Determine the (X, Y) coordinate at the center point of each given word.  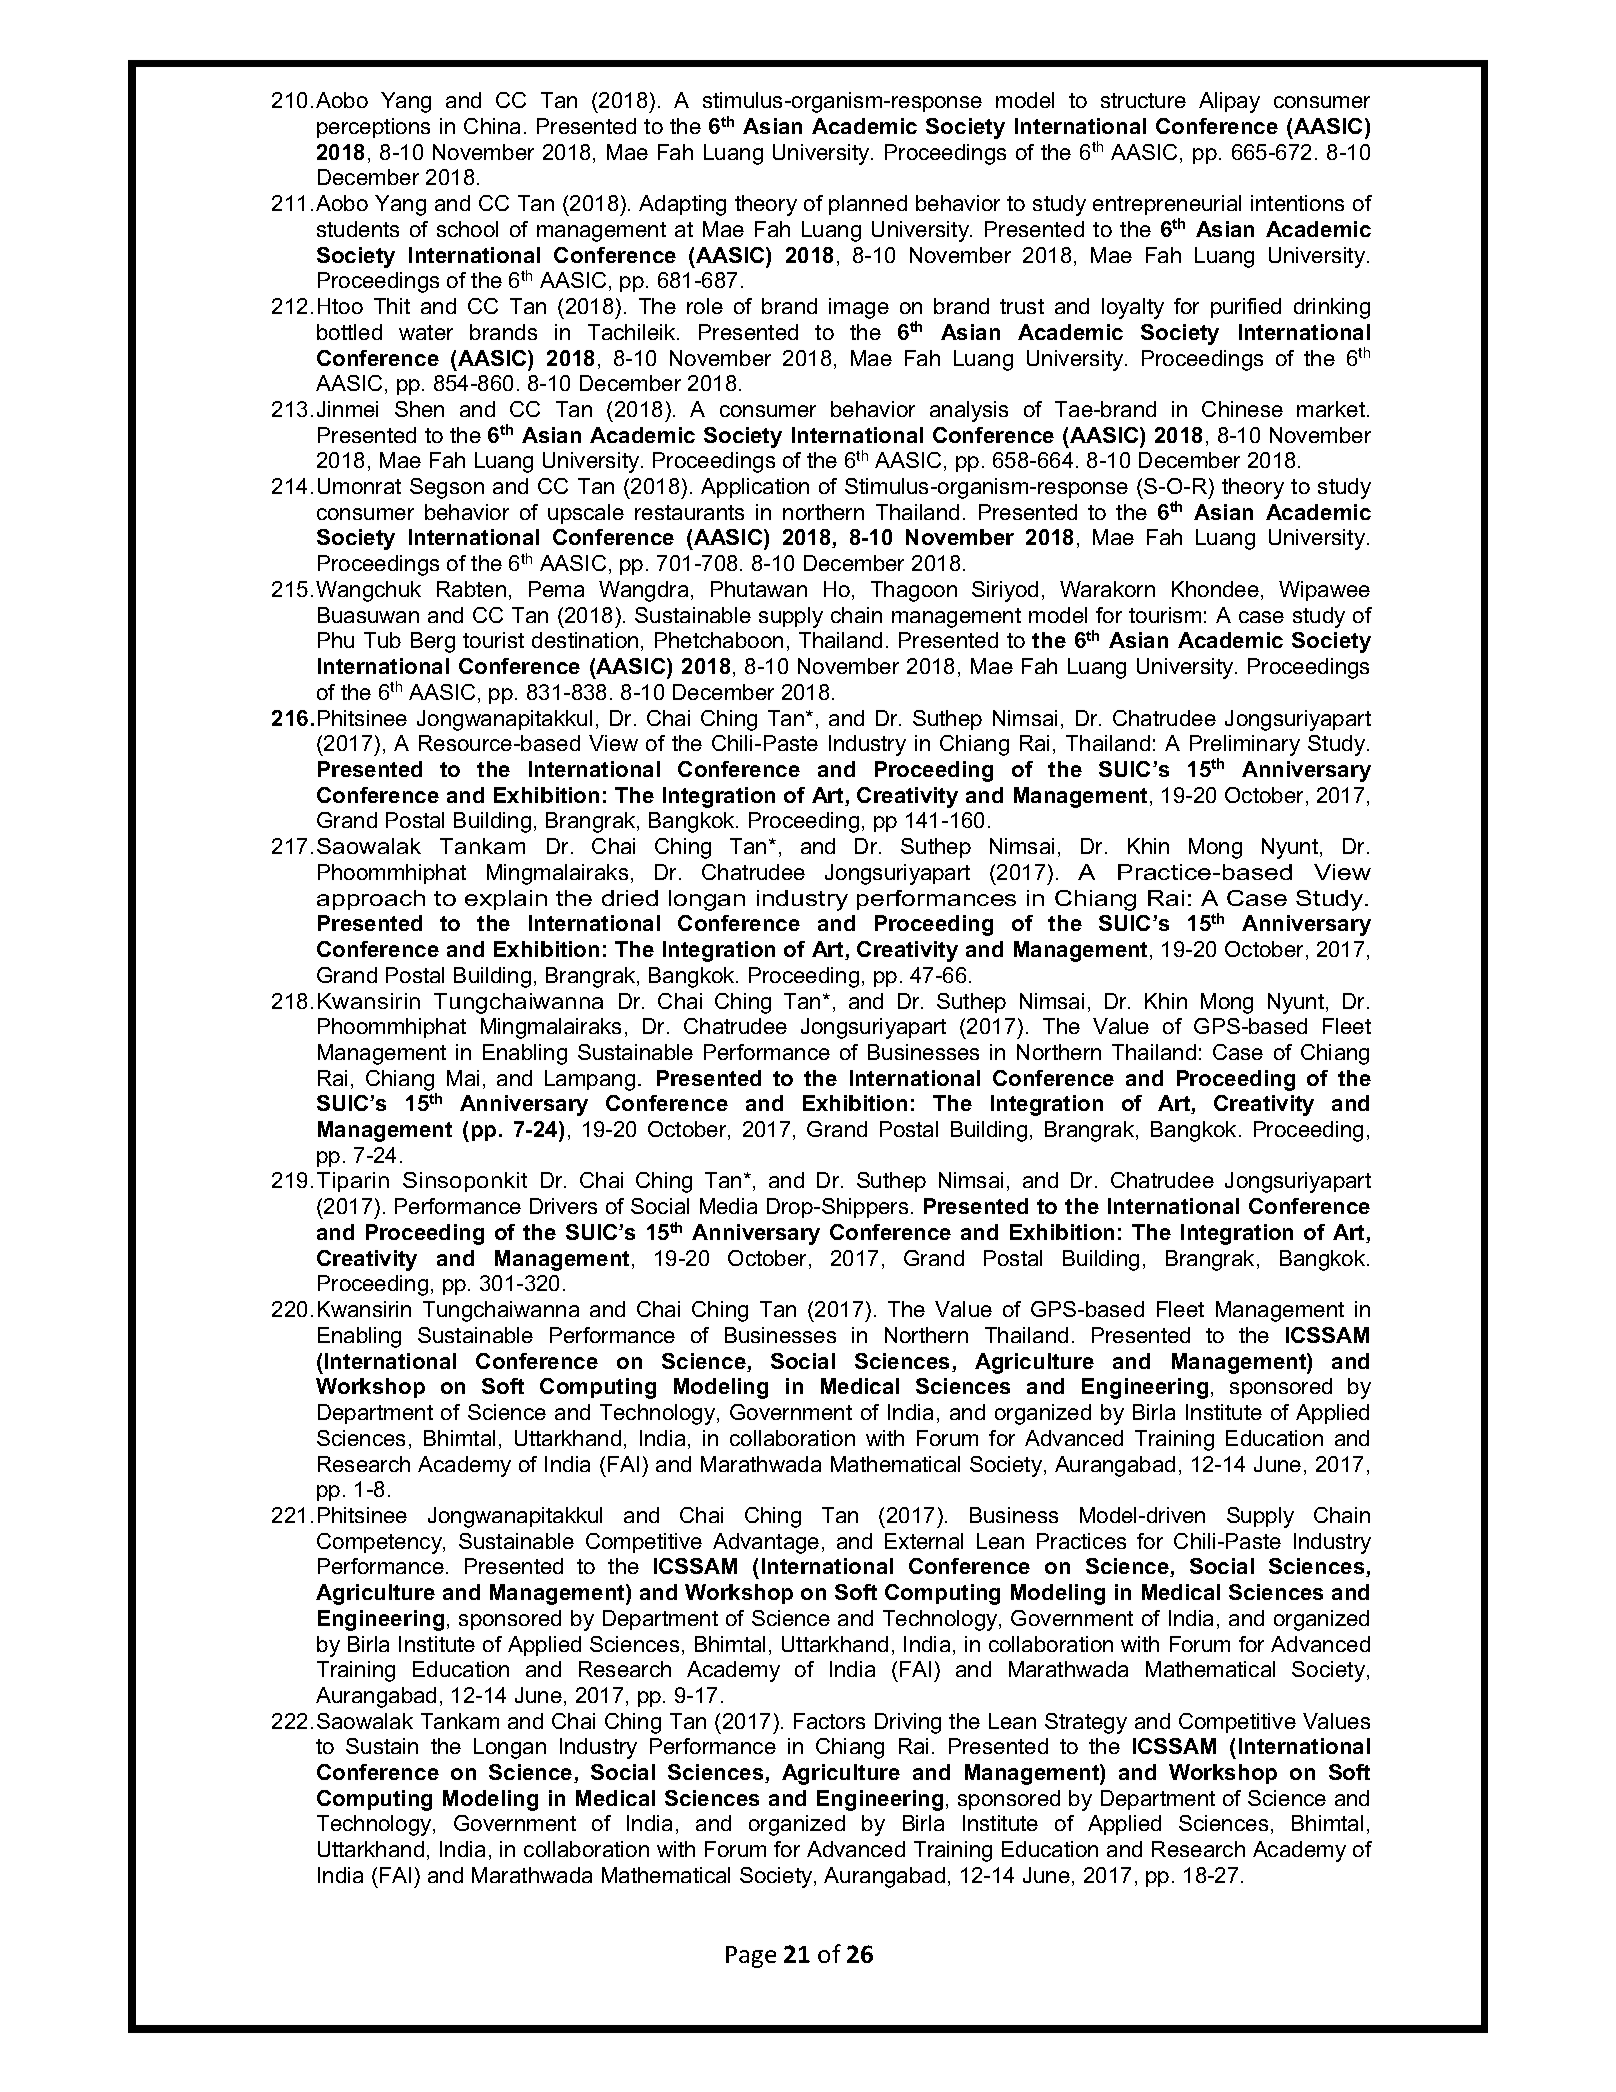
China (492, 126)
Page (751, 1957)
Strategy (1086, 1723)
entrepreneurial (1167, 207)
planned (868, 205)
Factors (829, 1721)
